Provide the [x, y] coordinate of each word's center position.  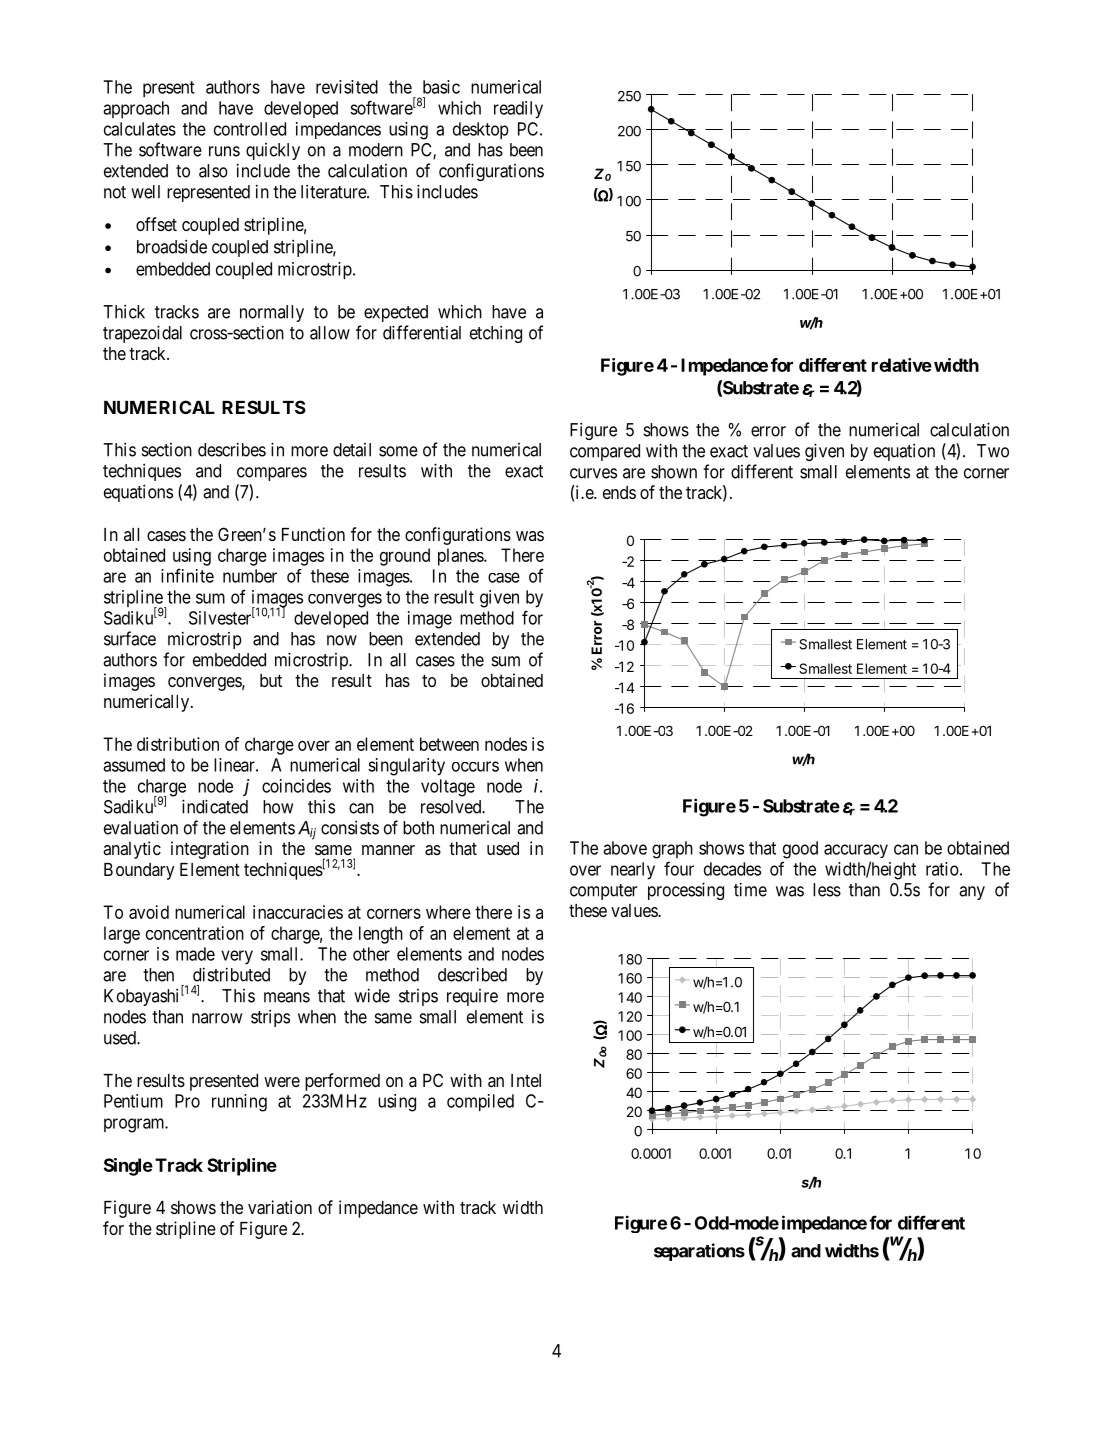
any [972, 893]
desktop [481, 130]
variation [280, 1207]
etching [496, 334]
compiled [480, 1102]
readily [518, 110]
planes [461, 557]
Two [993, 451]
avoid [149, 912]
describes [232, 449]
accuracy [856, 851]
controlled [250, 129]
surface [130, 638]
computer [603, 892]
